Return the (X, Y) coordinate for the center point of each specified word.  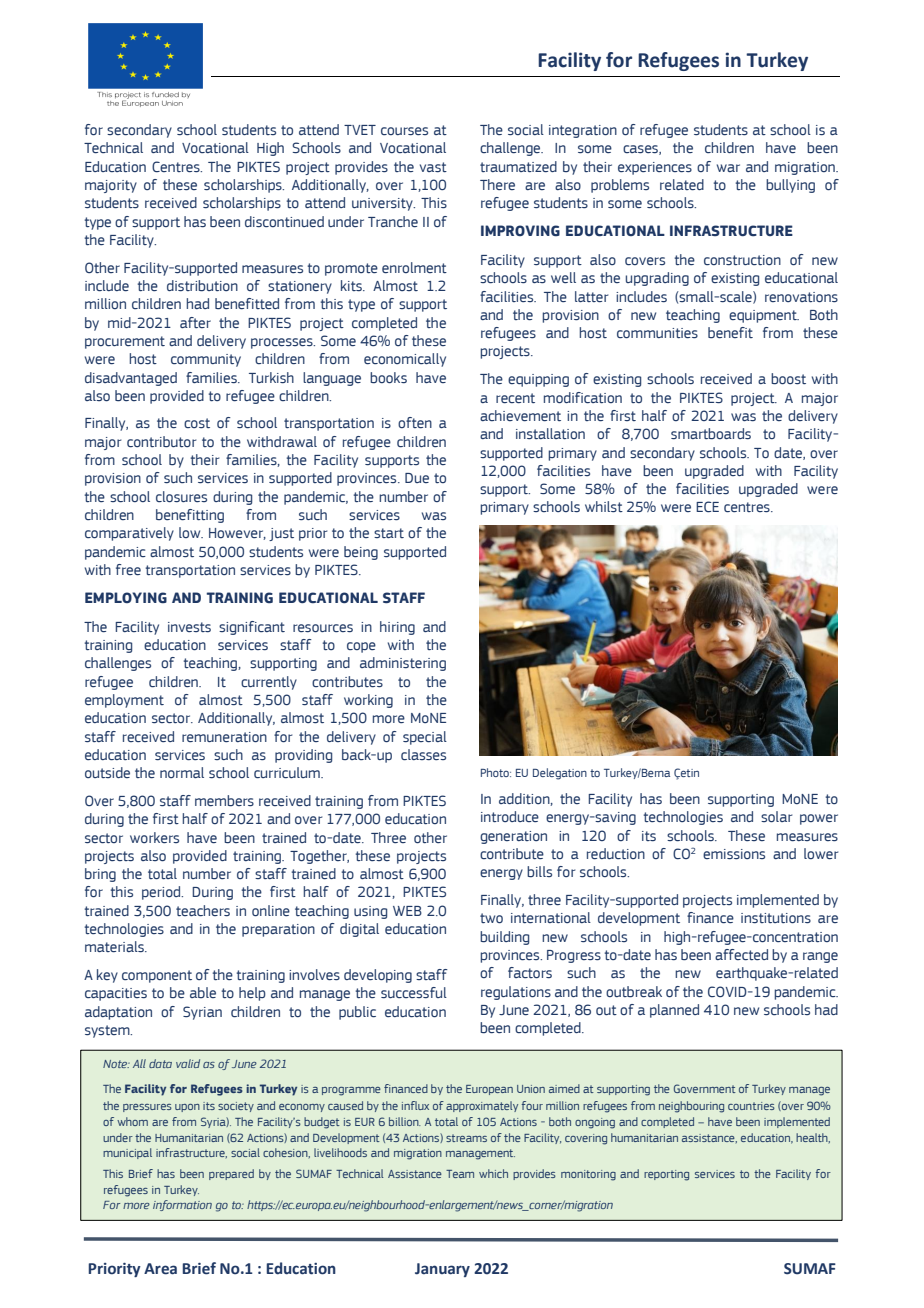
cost (197, 423)
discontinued (284, 221)
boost (788, 379)
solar (776, 817)
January (442, 1270)
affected (741, 954)
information (182, 1205)
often (415, 422)
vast (433, 167)
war (728, 168)
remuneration (224, 737)
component (157, 976)
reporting (666, 1175)
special (425, 738)
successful (414, 992)
